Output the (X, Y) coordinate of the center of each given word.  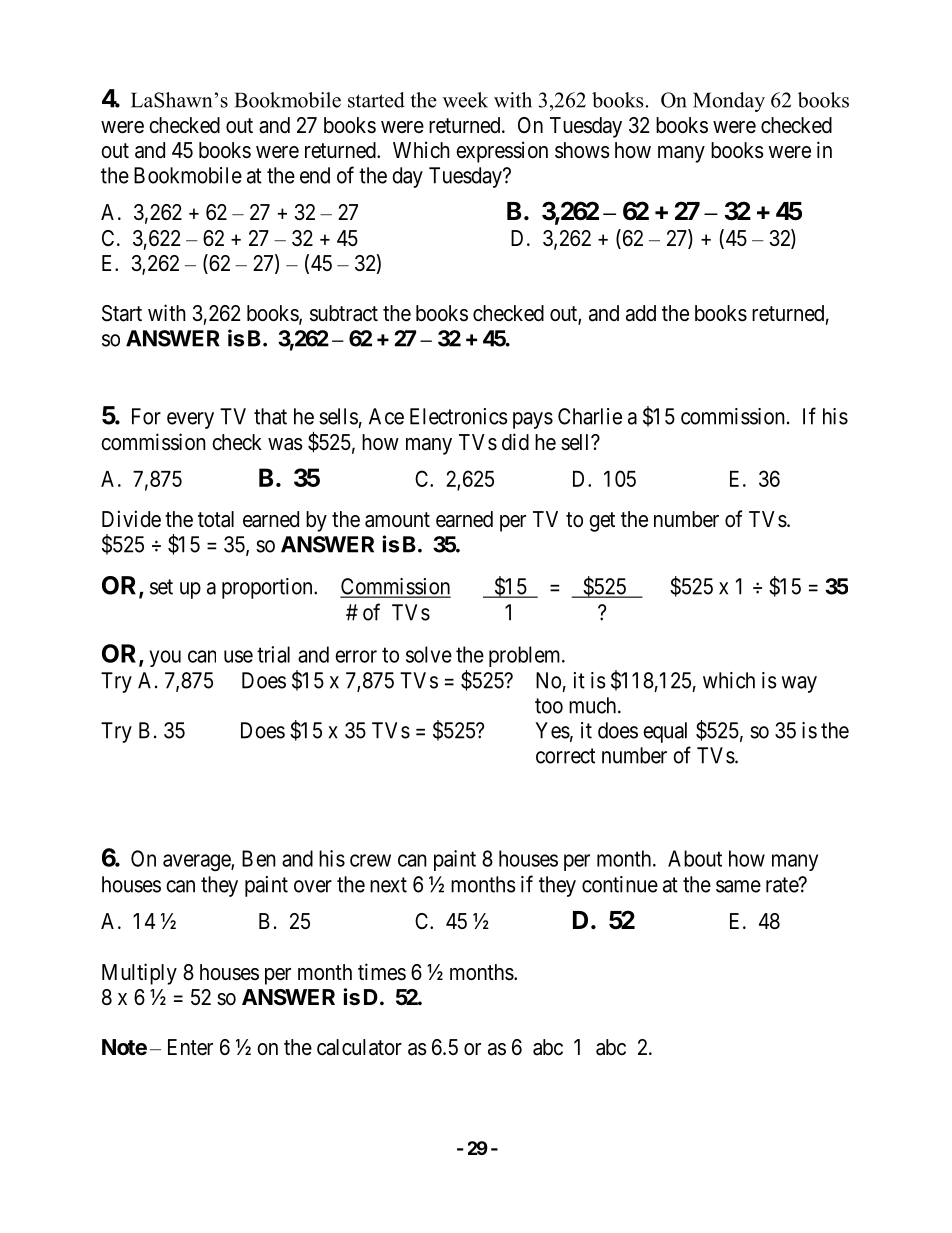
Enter (190, 1047)
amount (397, 520)
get (602, 522)
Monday (729, 102)
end (315, 175)
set (161, 587)
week (465, 100)
